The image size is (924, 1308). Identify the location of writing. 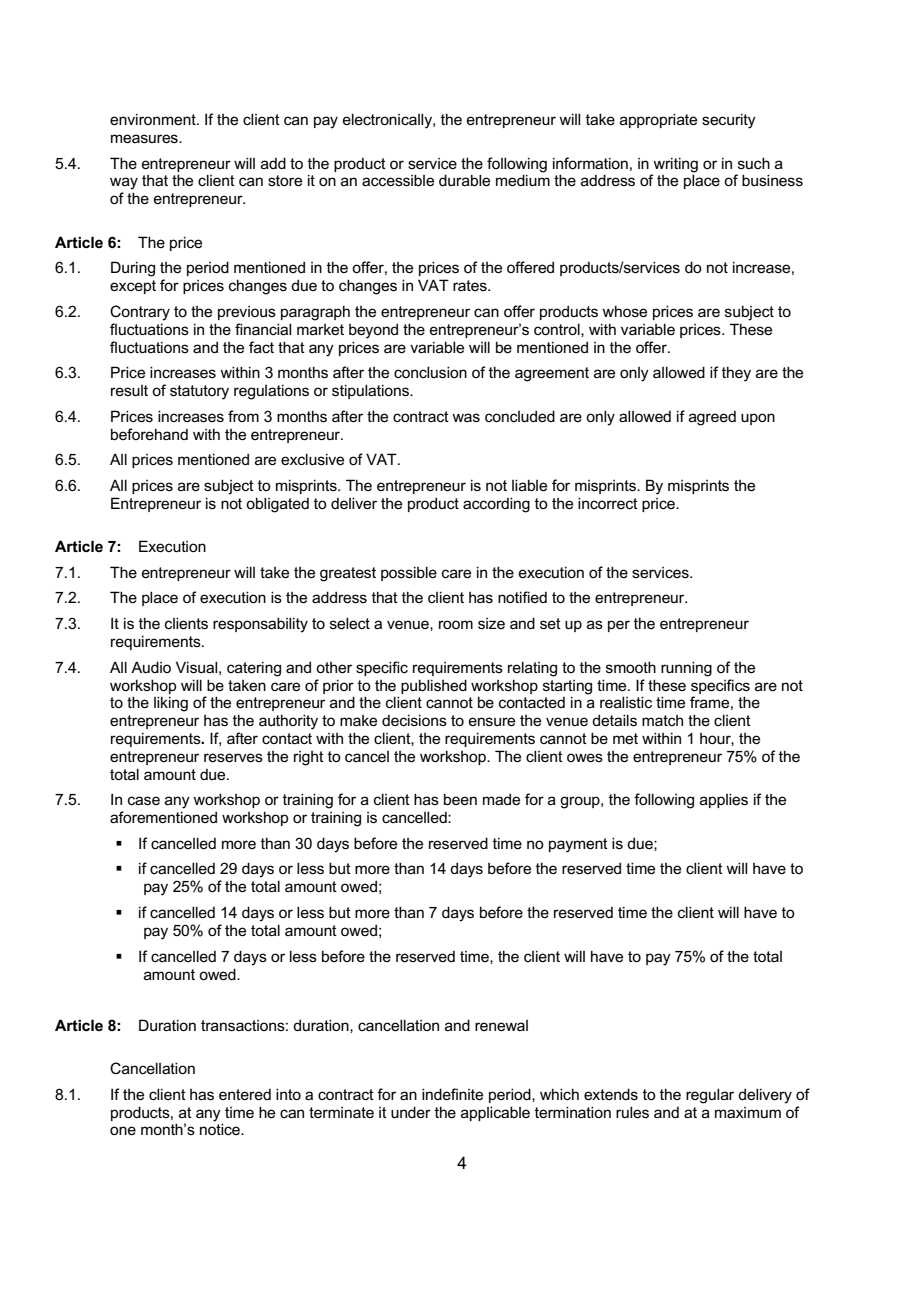
(675, 165).
